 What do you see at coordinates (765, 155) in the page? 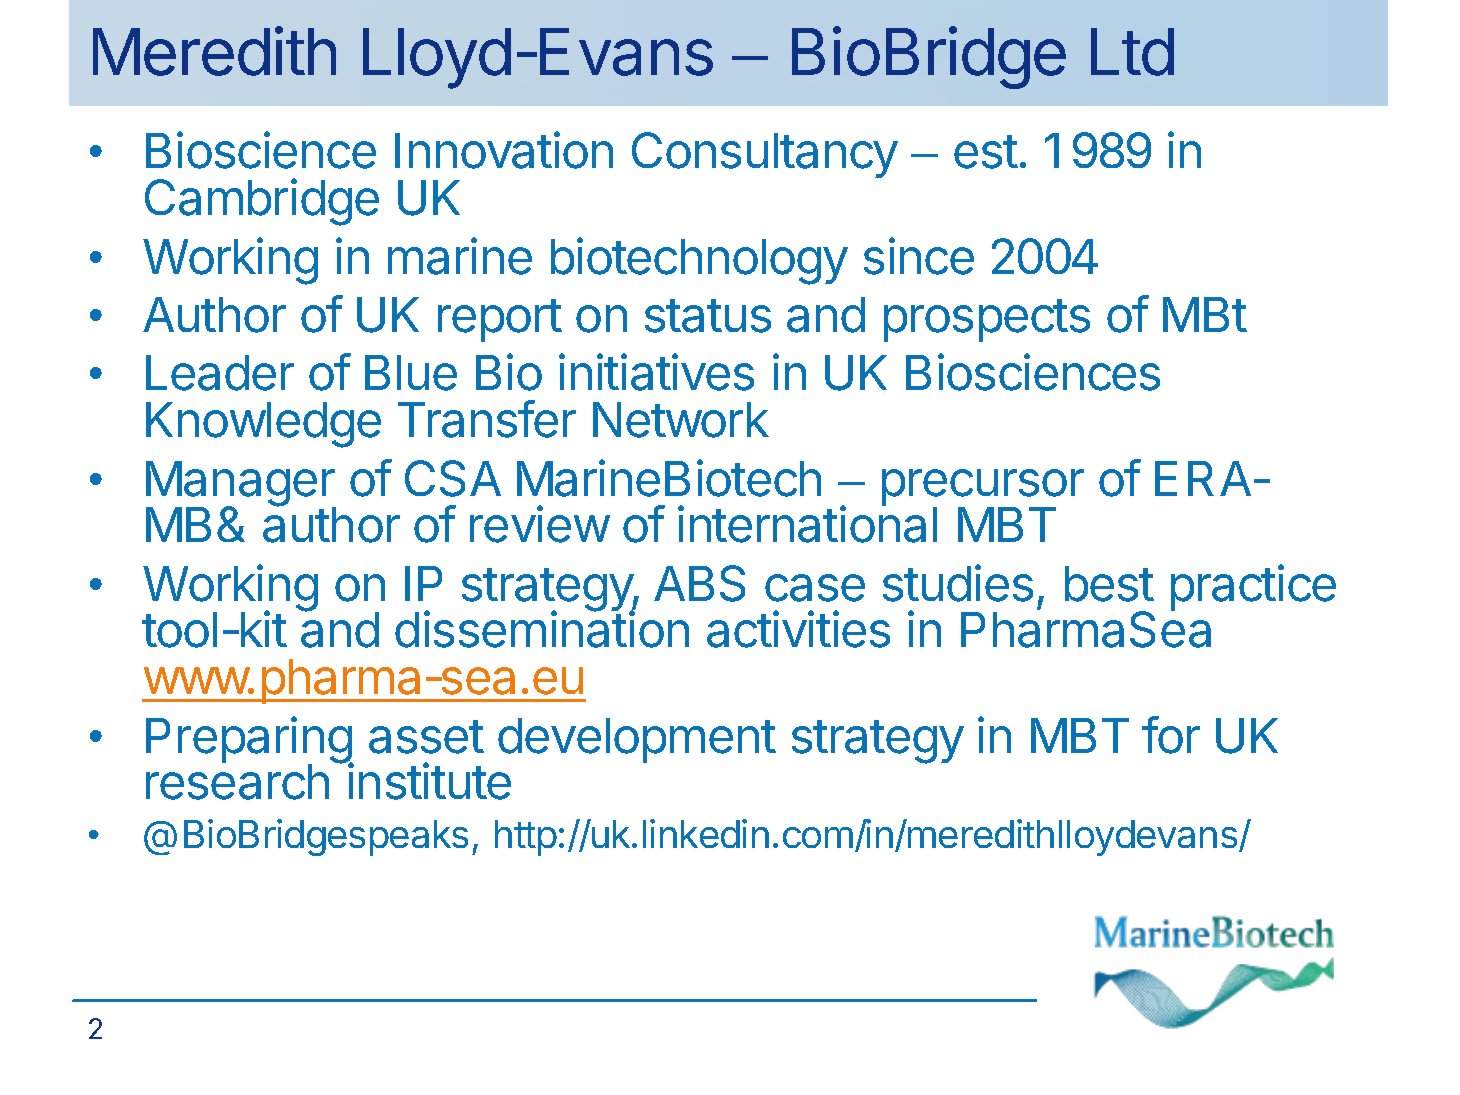
I see `Consultancy` at bounding box center [765, 155].
